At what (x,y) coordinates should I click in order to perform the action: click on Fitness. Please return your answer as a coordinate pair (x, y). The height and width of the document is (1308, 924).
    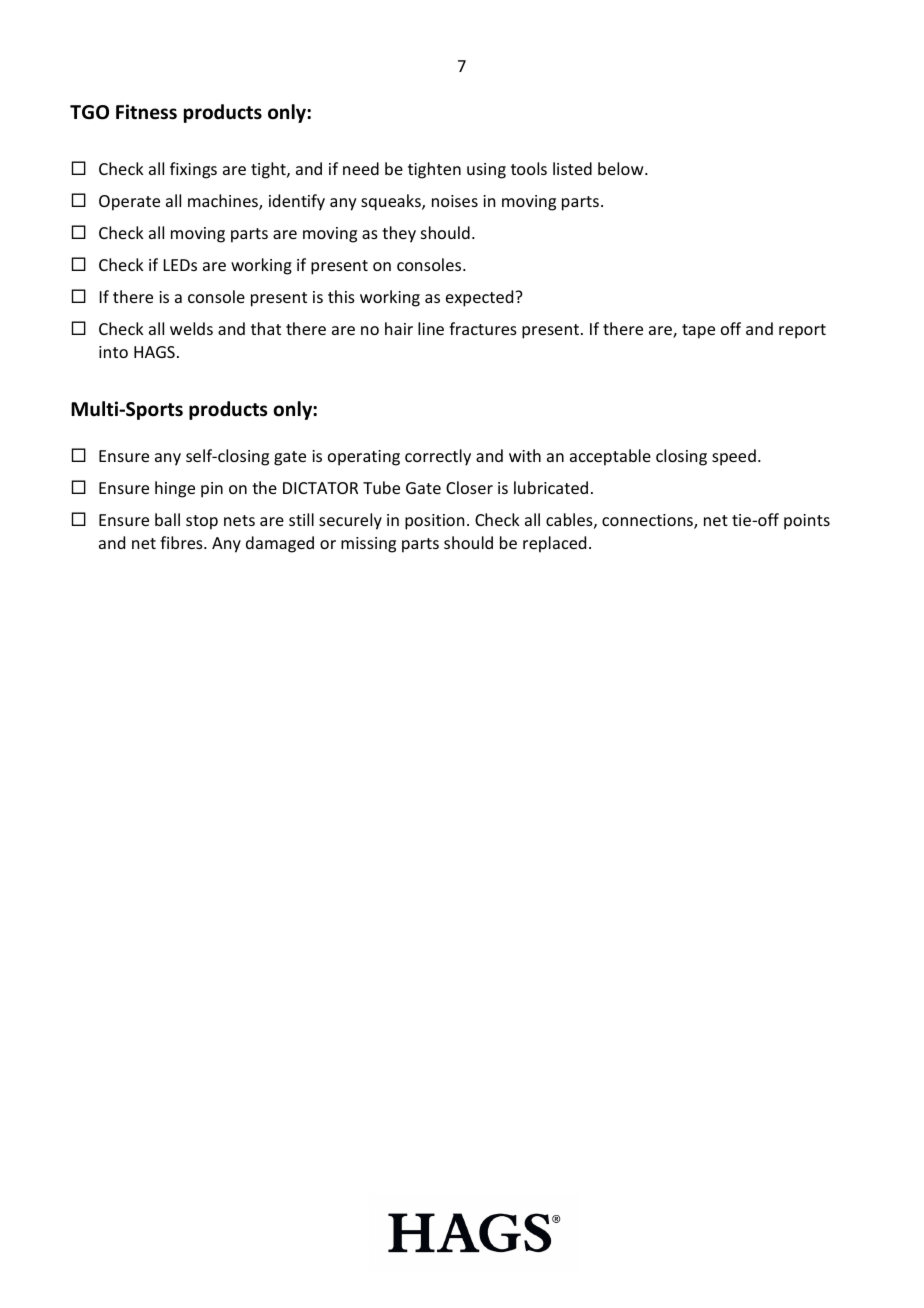
    Looking at the image, I should click on (146, 112).
